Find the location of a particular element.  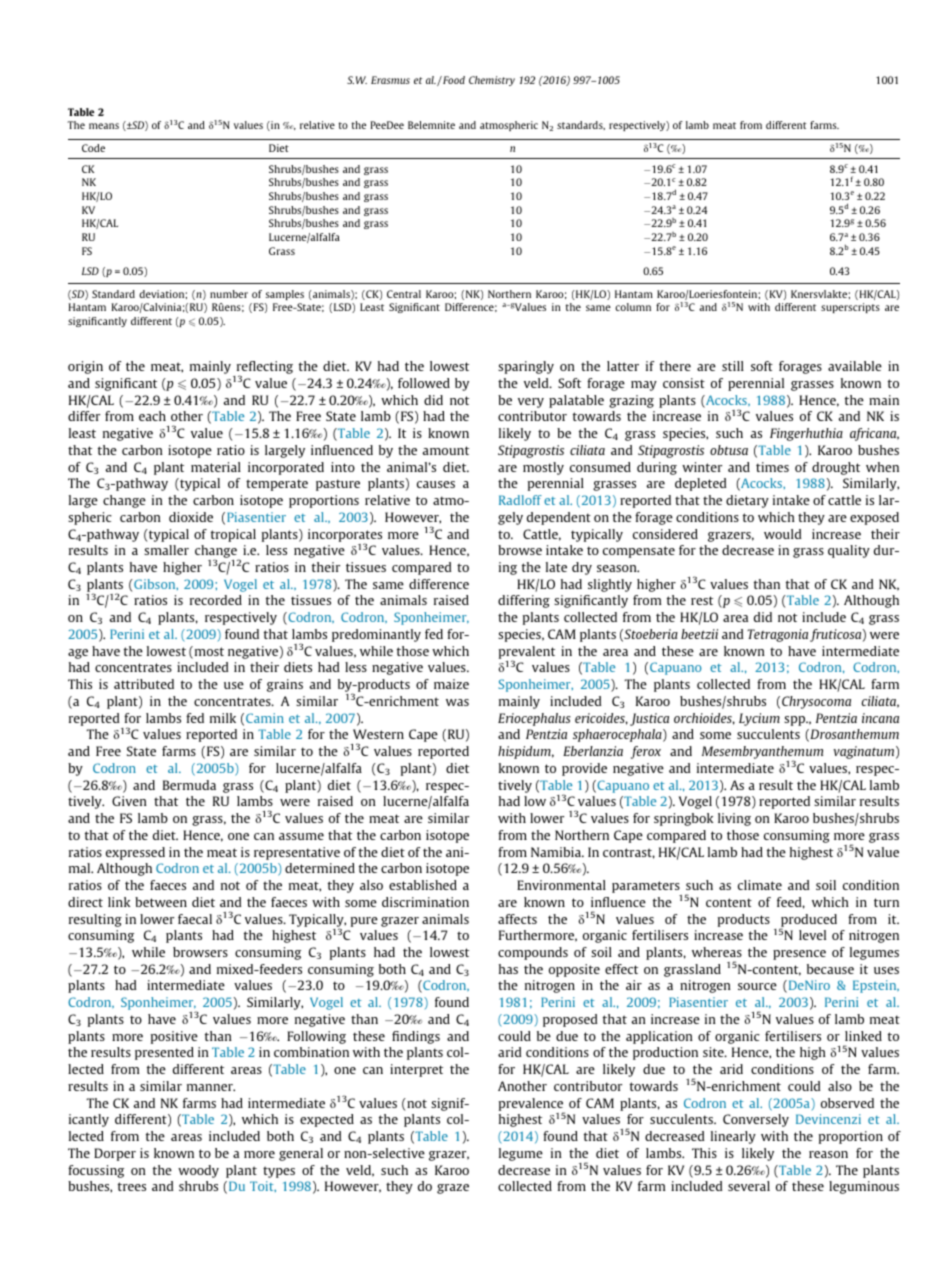

produced is located at coordinates (808, 921).
